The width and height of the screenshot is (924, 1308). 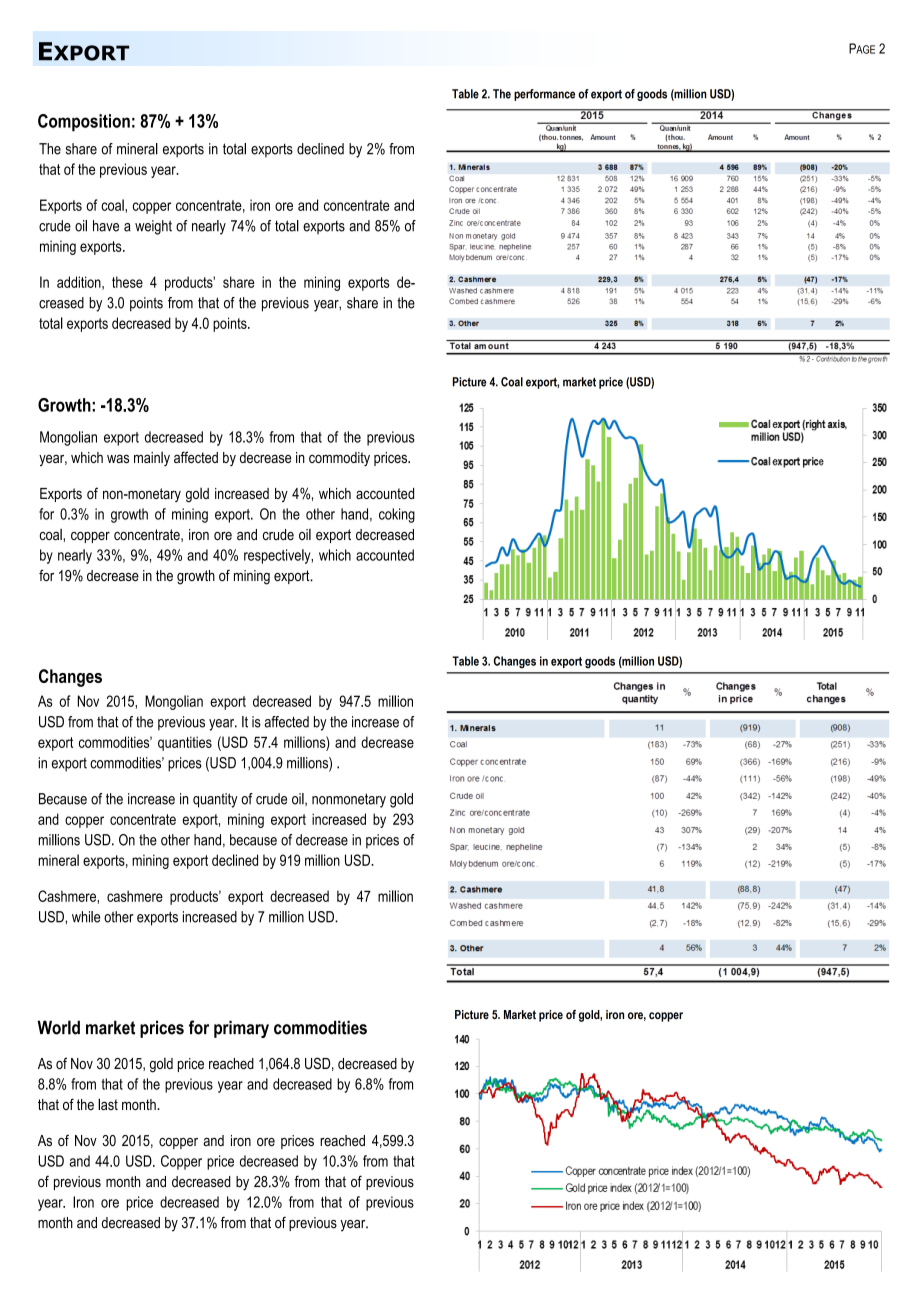 I want to click on was, so click(x=118, y=458).
